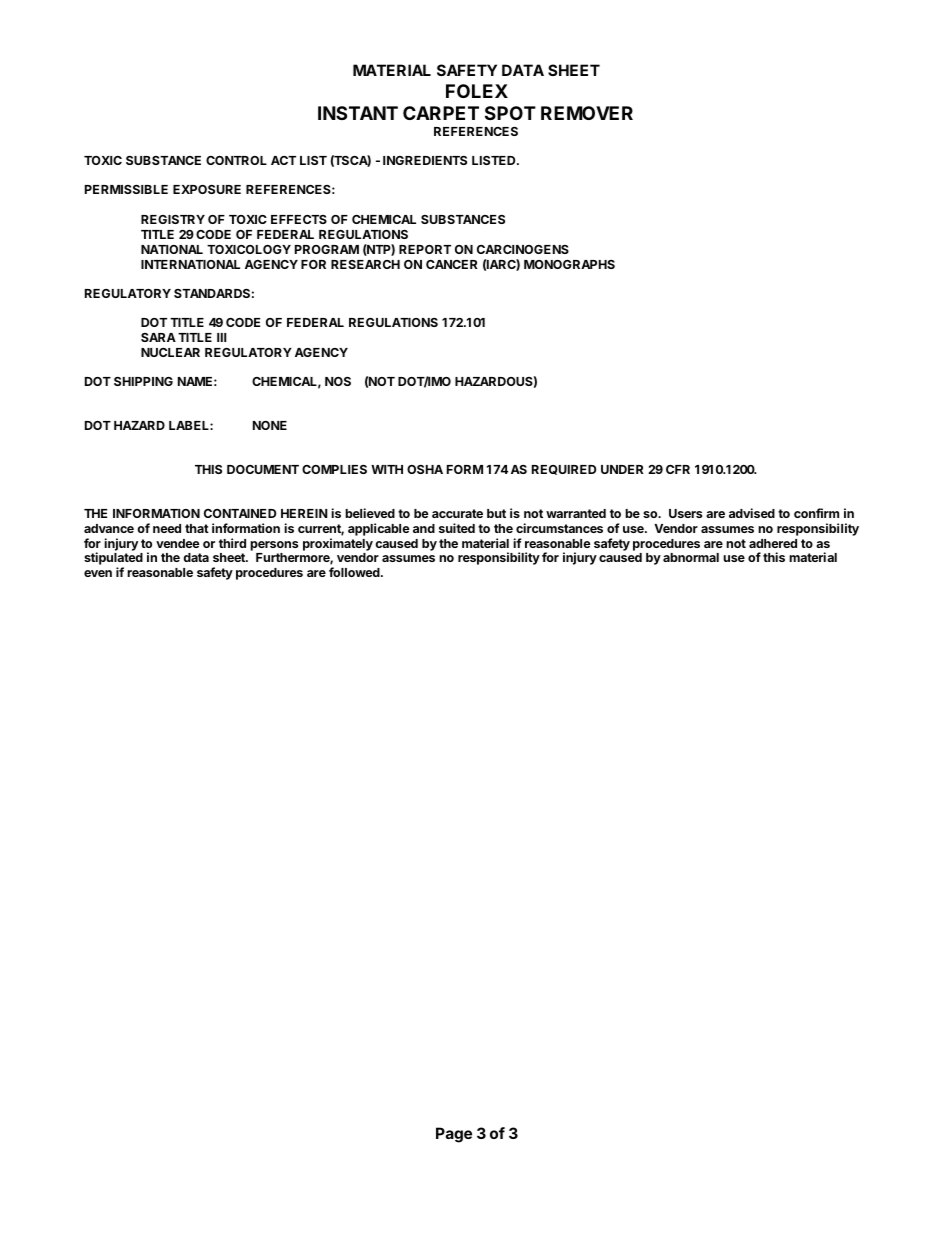  Describe the element at coordinates (274, 546) in the document. I see `persons` at that location.
